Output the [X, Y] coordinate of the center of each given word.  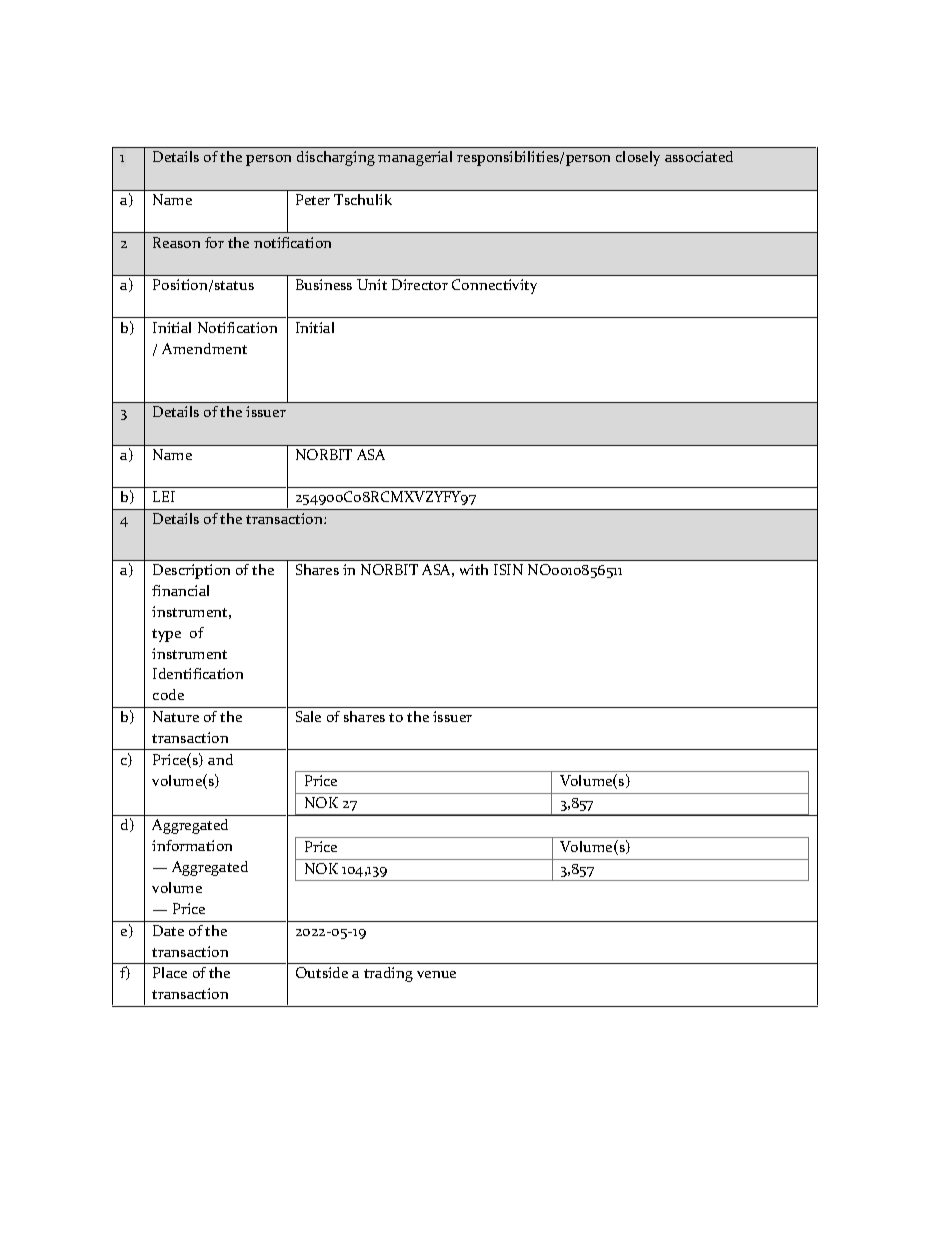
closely [638, 158]
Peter [313, 199]
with [474, 569]
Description [191, 571]
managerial [415, 158]
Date [168, 930]
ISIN [508, 569]
